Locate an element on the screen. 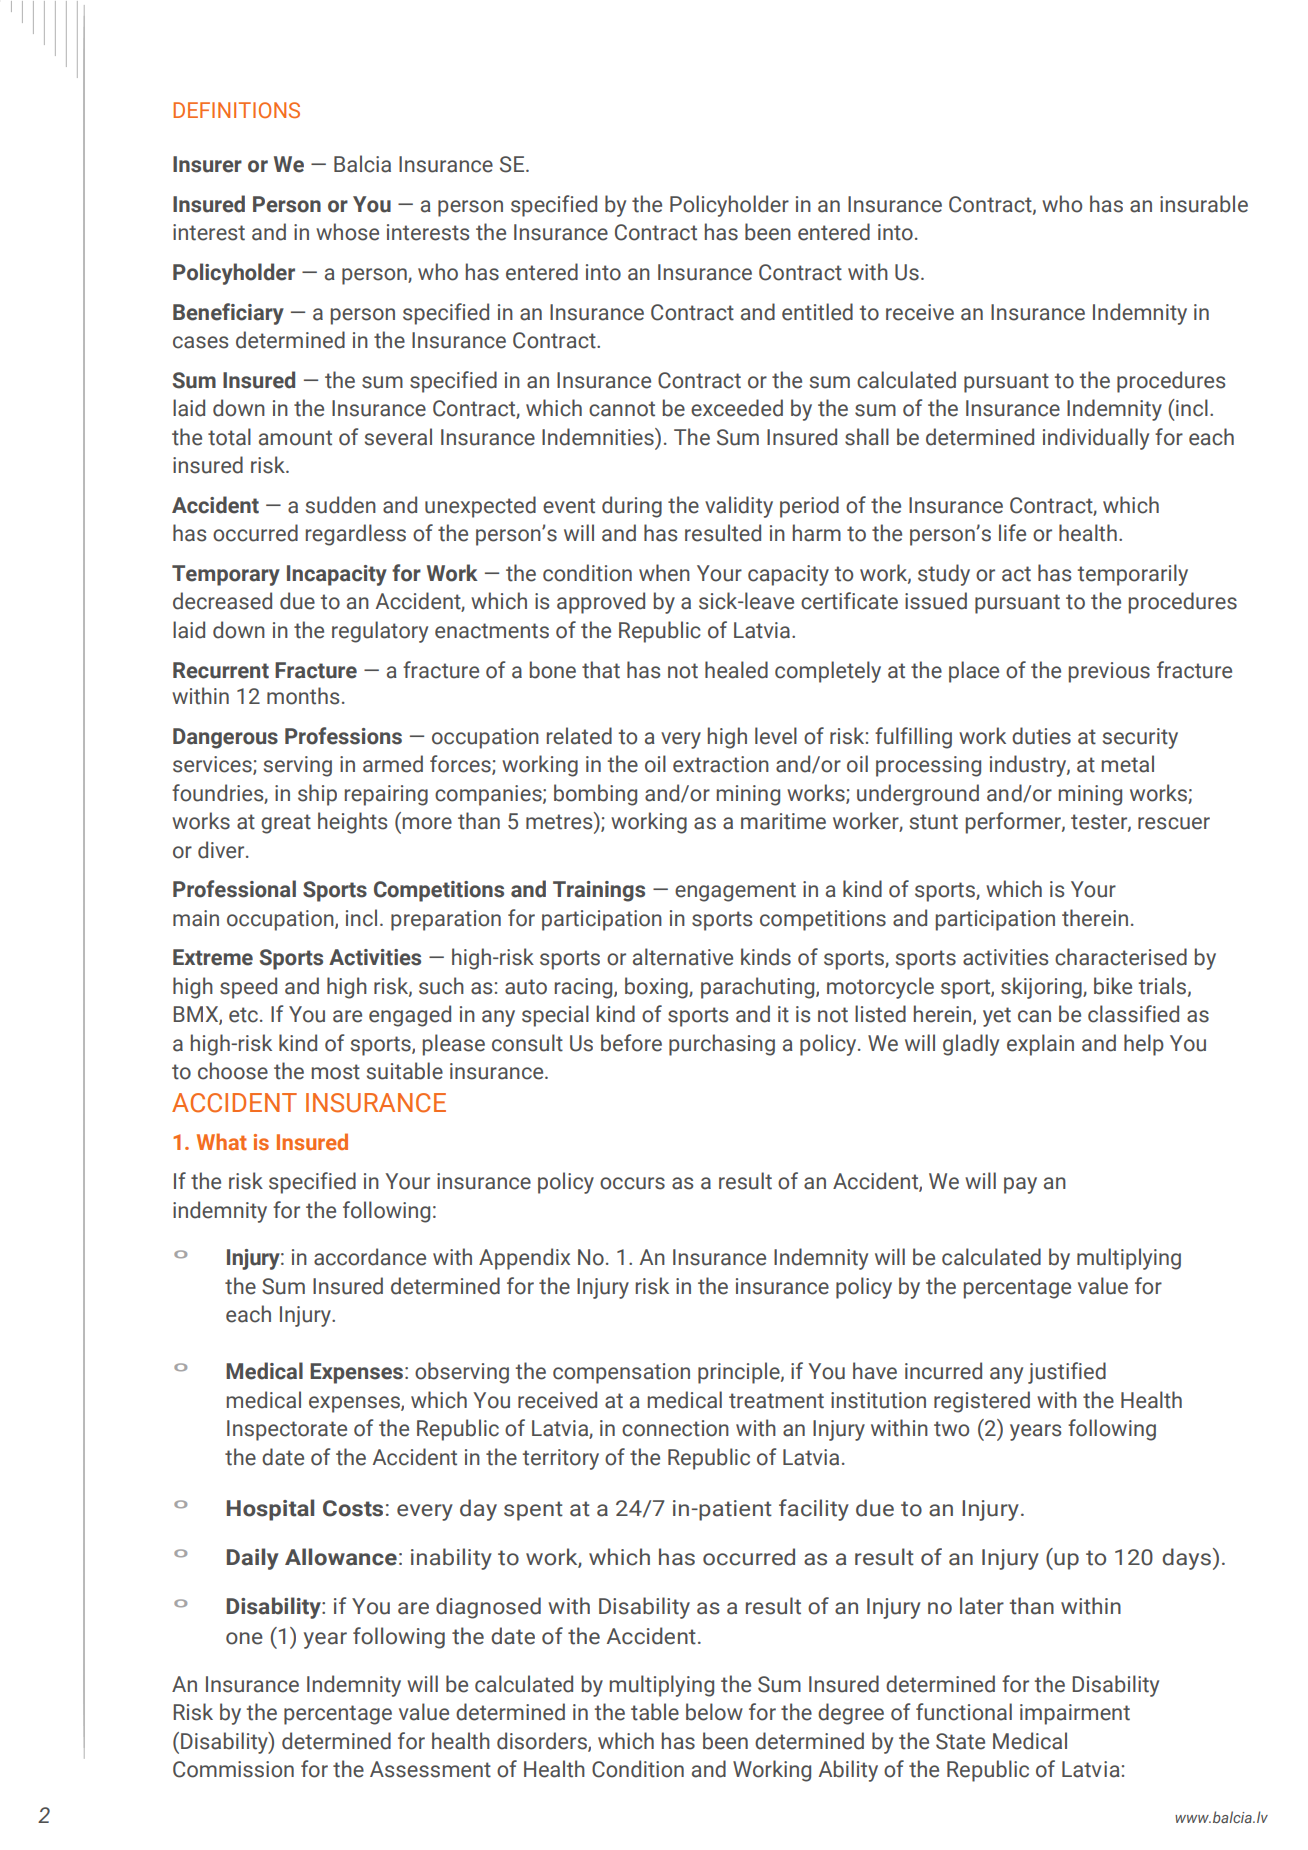 This screenshot has width=1308, height=1850. characterised is located at coordinates (1121, 957).
